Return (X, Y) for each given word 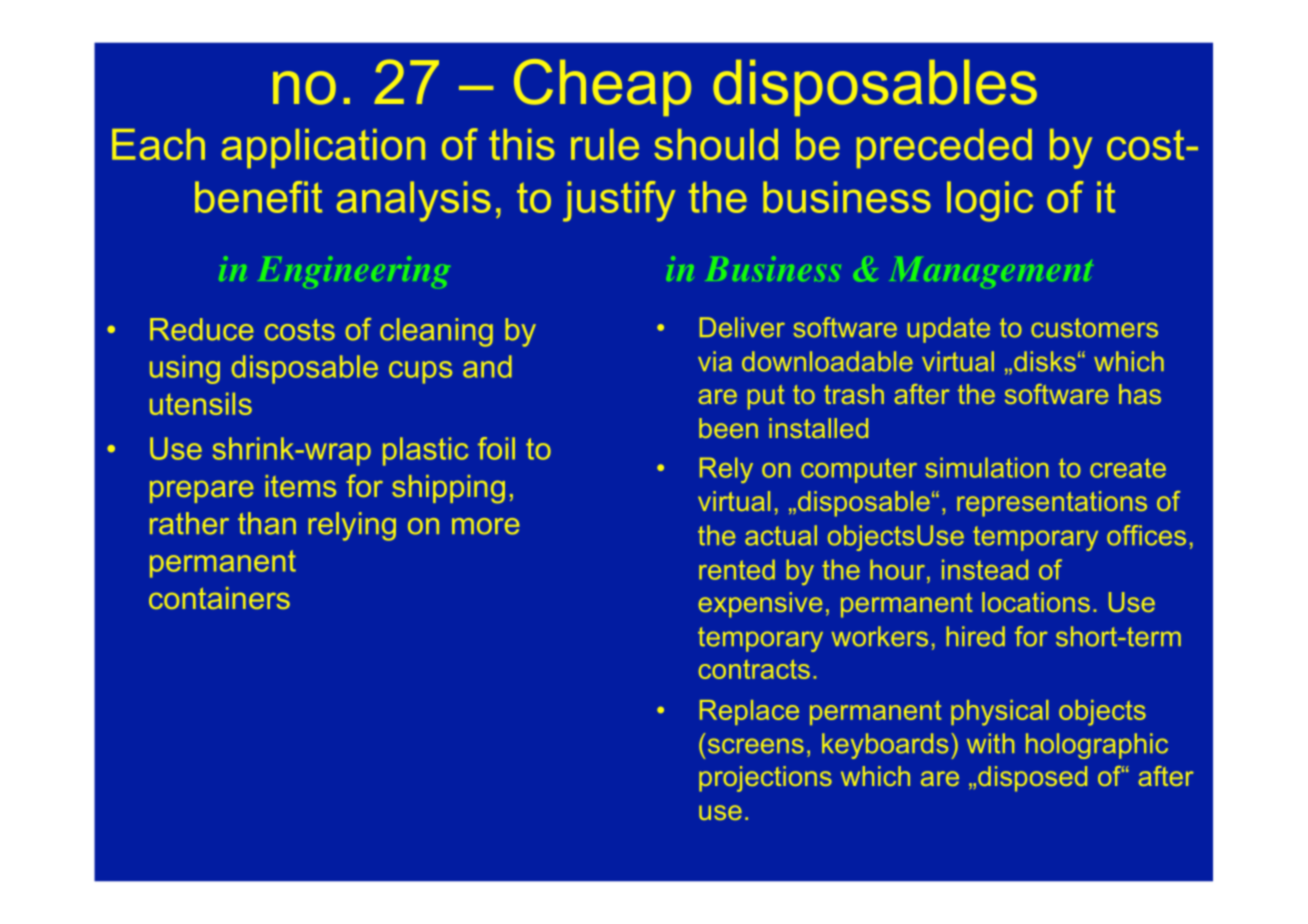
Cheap (602, 87)
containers (219, 598)
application (323, 148)
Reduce (201, 329)
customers (1094, 328)
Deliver (742, 327)
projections (765, 779)
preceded (944, 148)
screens (756, 746)
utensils (201, 403)
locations (1036, 602)
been (728, 428)
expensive (760, 605)
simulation (986, 467)
